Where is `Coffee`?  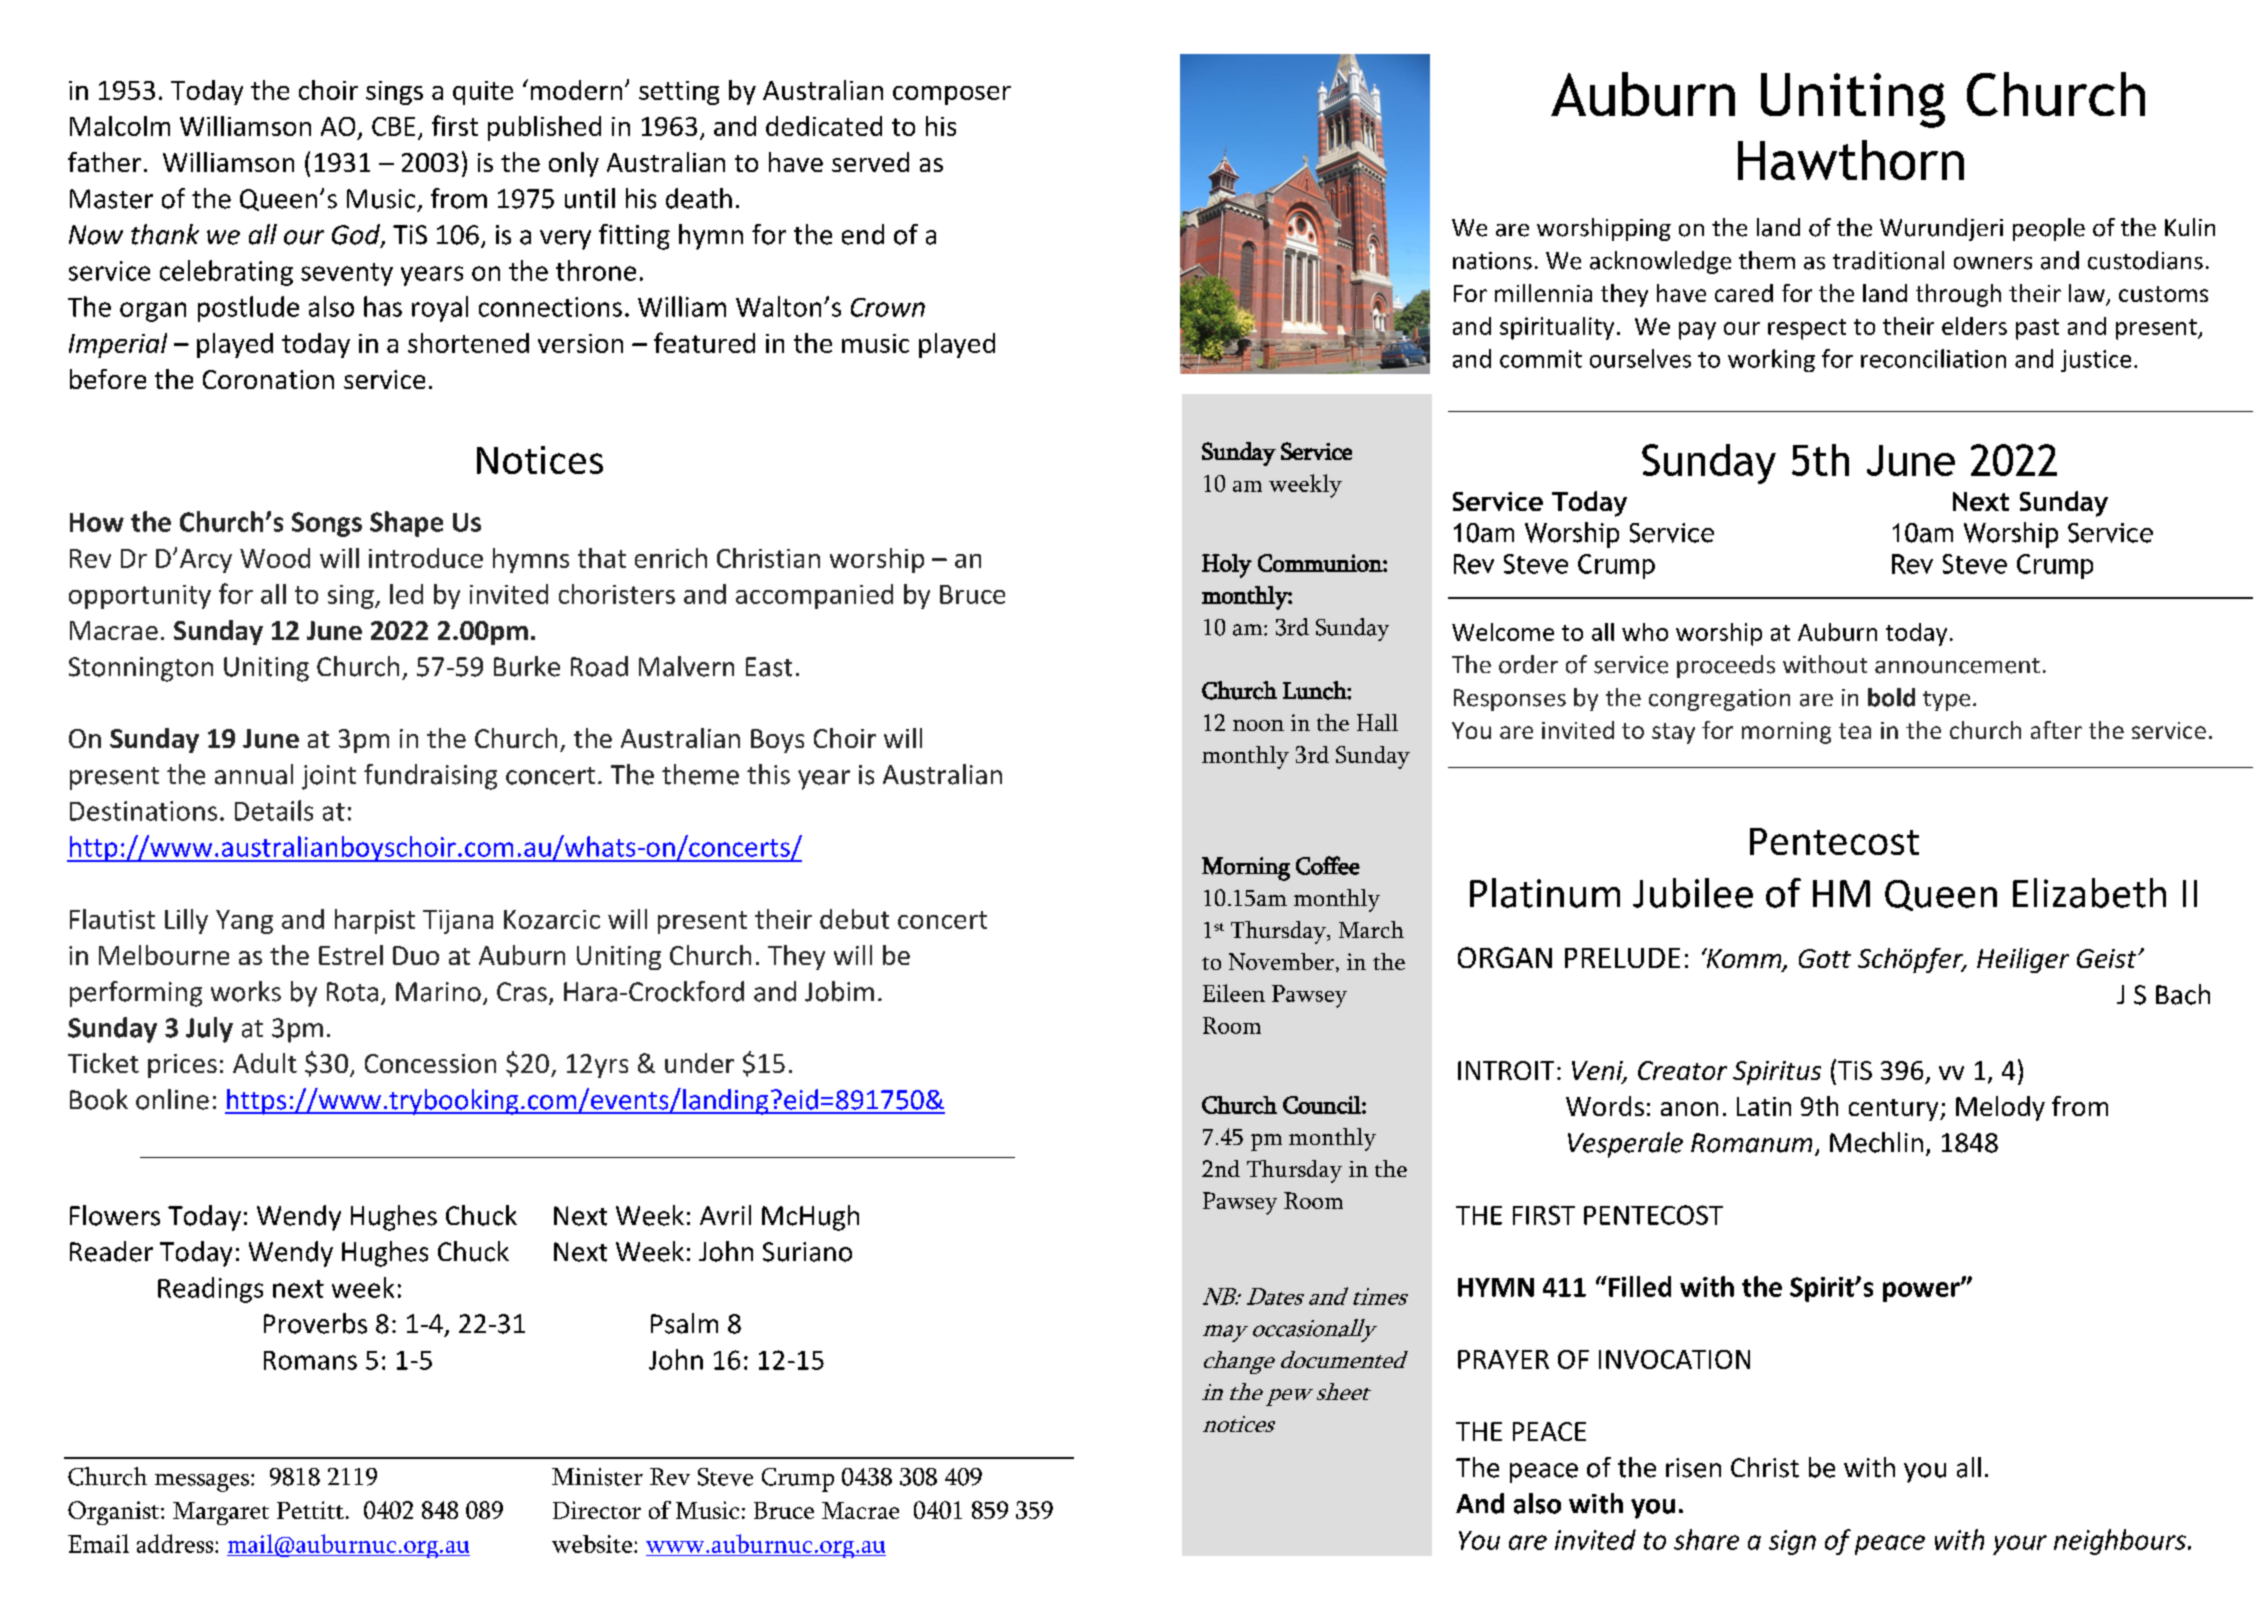 Coffee is located at coordinates (1328, 865).
